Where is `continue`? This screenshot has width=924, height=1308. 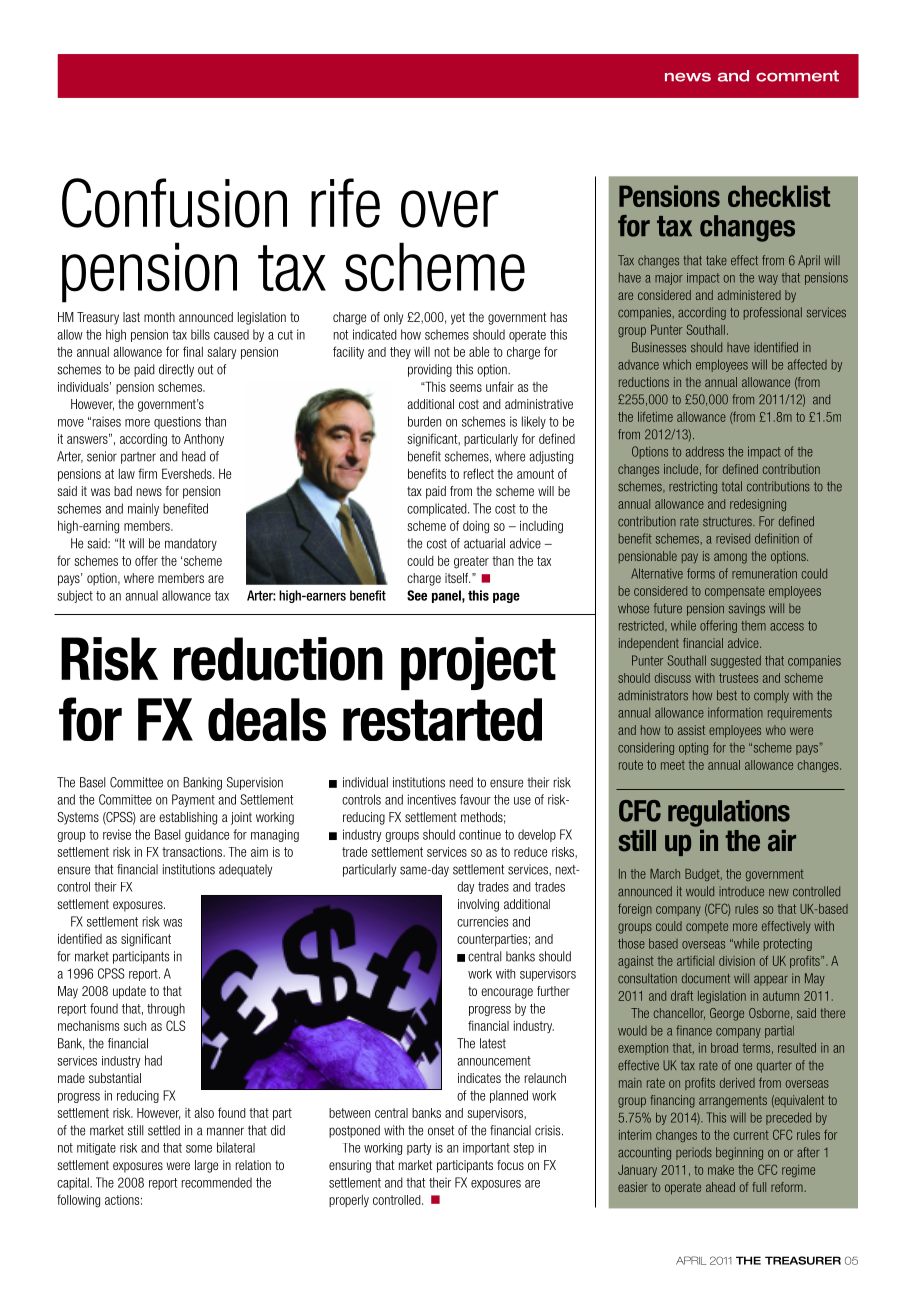
continue is located at coordinates (480, 834).
